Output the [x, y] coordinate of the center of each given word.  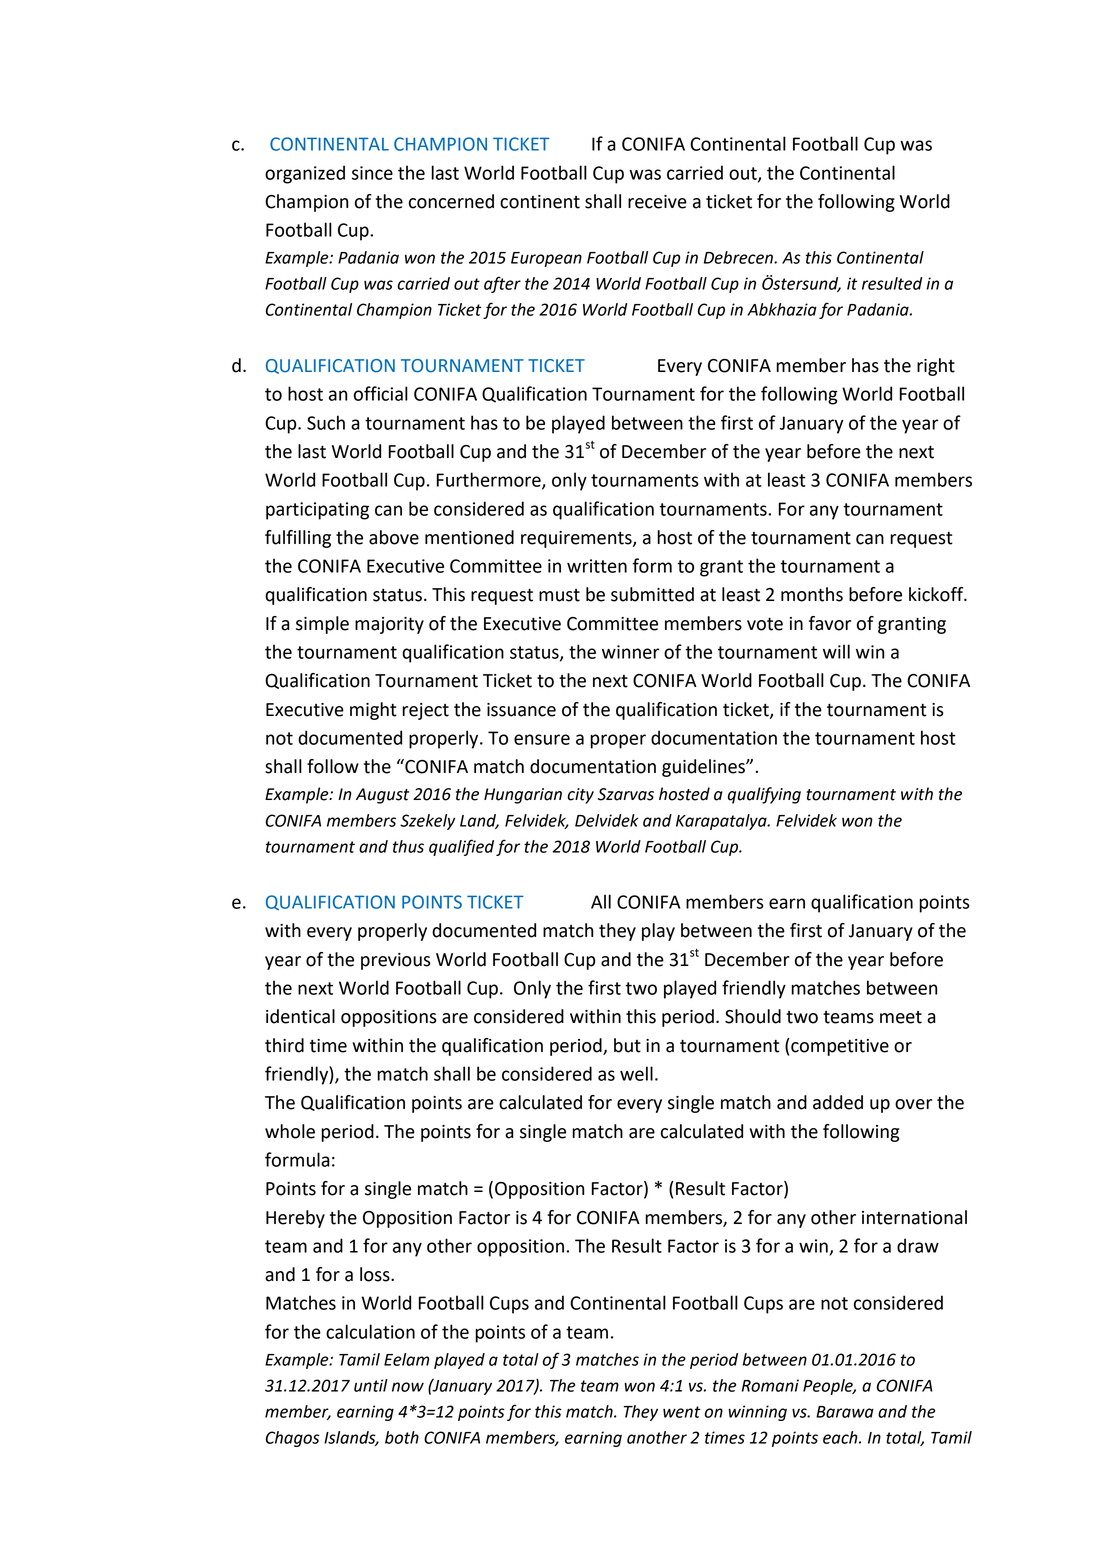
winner [630, 652]
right [936, 367]
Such [326, 422]
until [371, 1385]
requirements [577, 539]
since [372, 173]
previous [396, 961]
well [636, 1073]
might [373, 711]
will [836, 651]
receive [657, 202]
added [838, 1102]
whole [290, 1131]
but [627, 1045]
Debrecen [739, 257]
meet [901, 1017]
